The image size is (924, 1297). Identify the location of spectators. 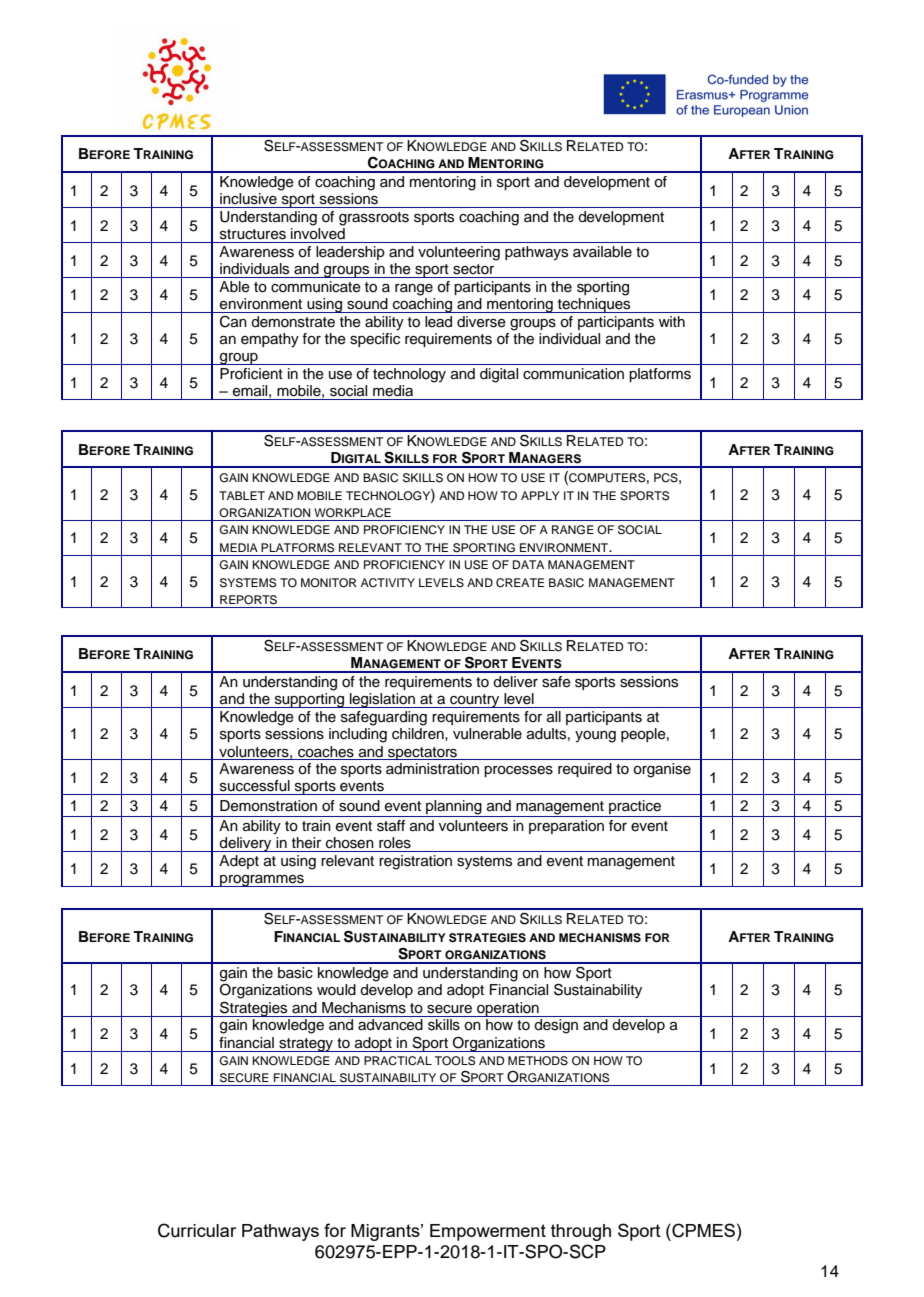
(422, 753).
